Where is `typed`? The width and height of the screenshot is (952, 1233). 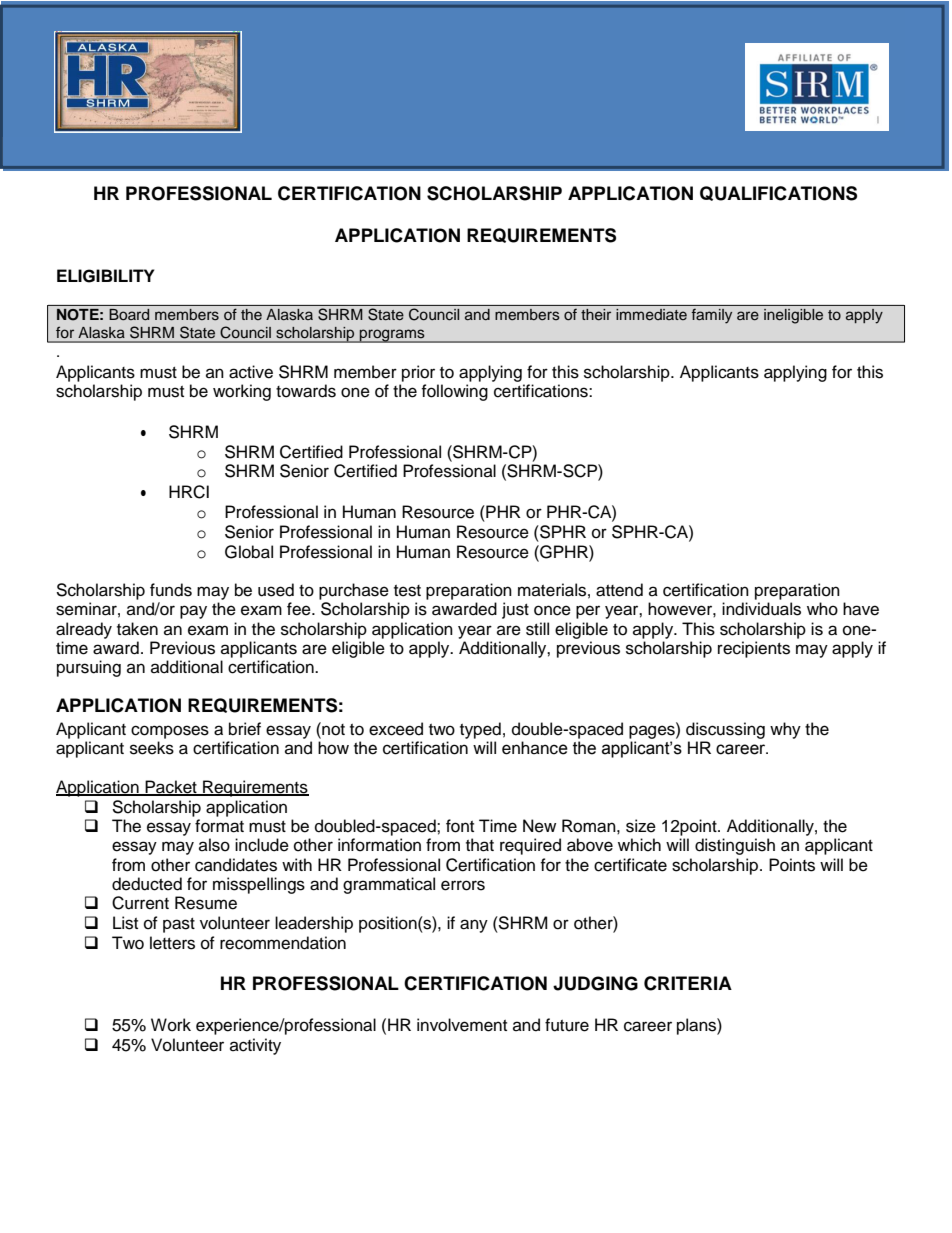 typed is located at coordinates (480, 730).
